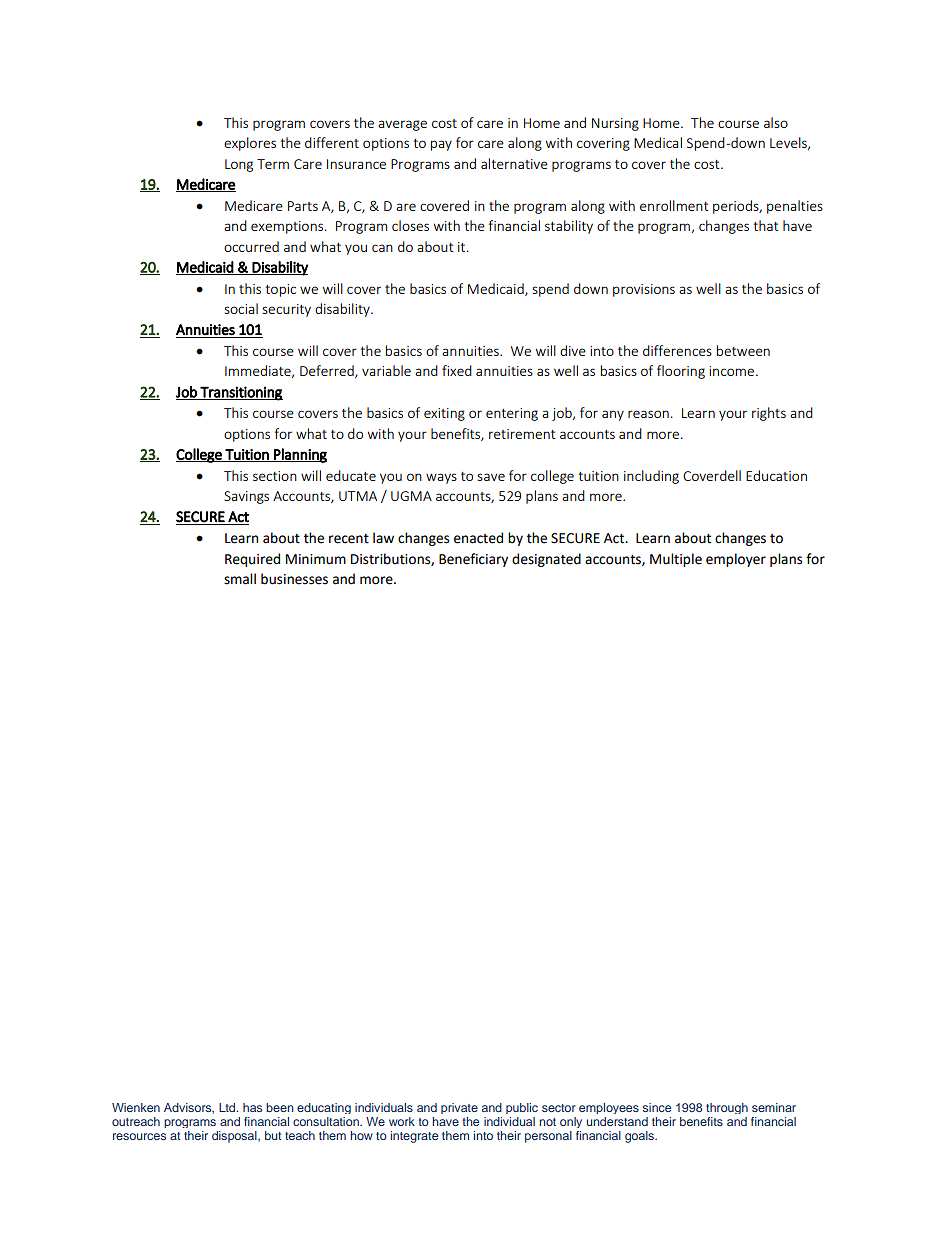 This image has width=952, height=1233. What do you see at coordinates (240, 579) in the image?
I see `small` at bounding box center [240, 579].
